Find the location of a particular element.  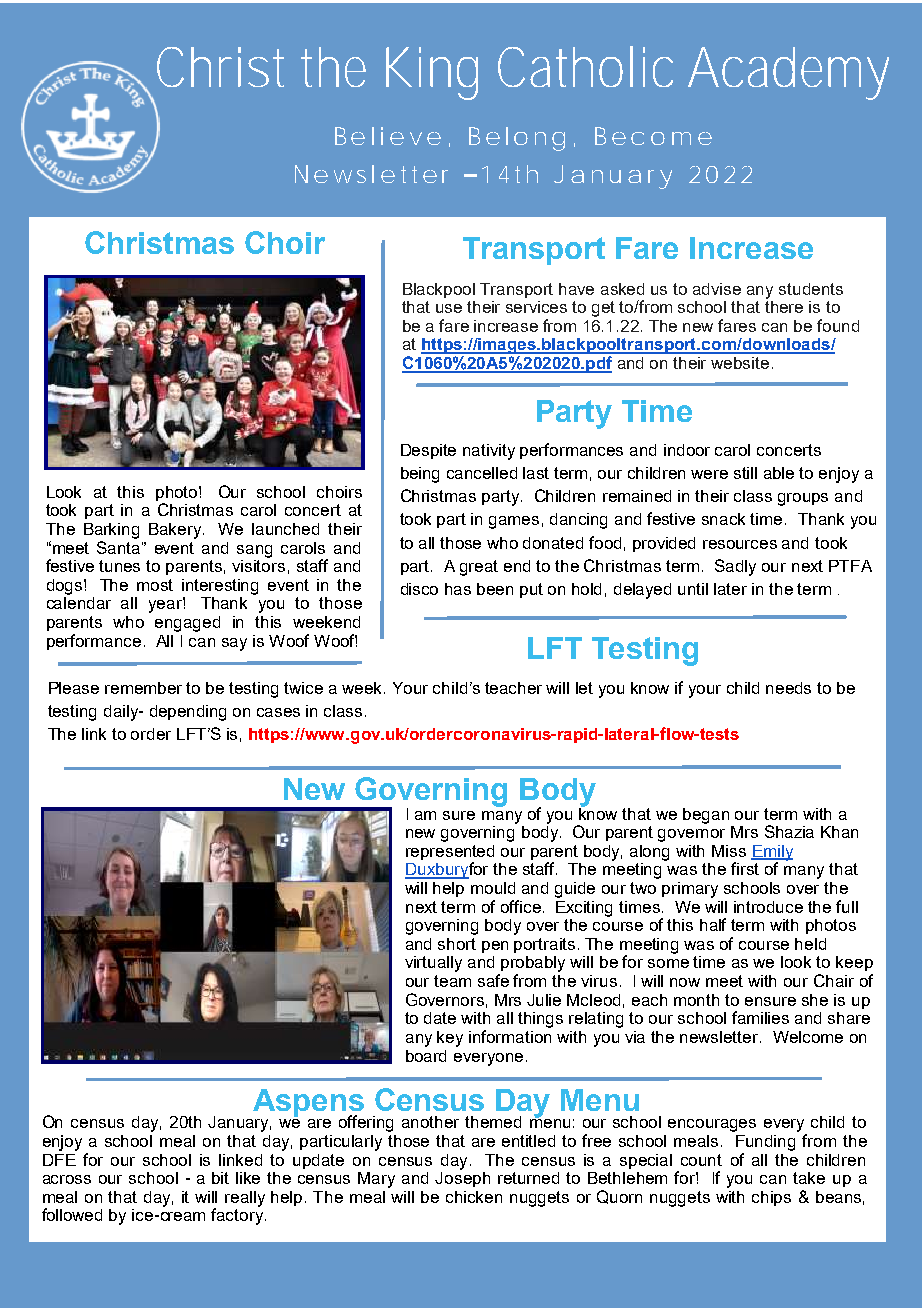

Joseph is located at coordinates (462, 1178).
